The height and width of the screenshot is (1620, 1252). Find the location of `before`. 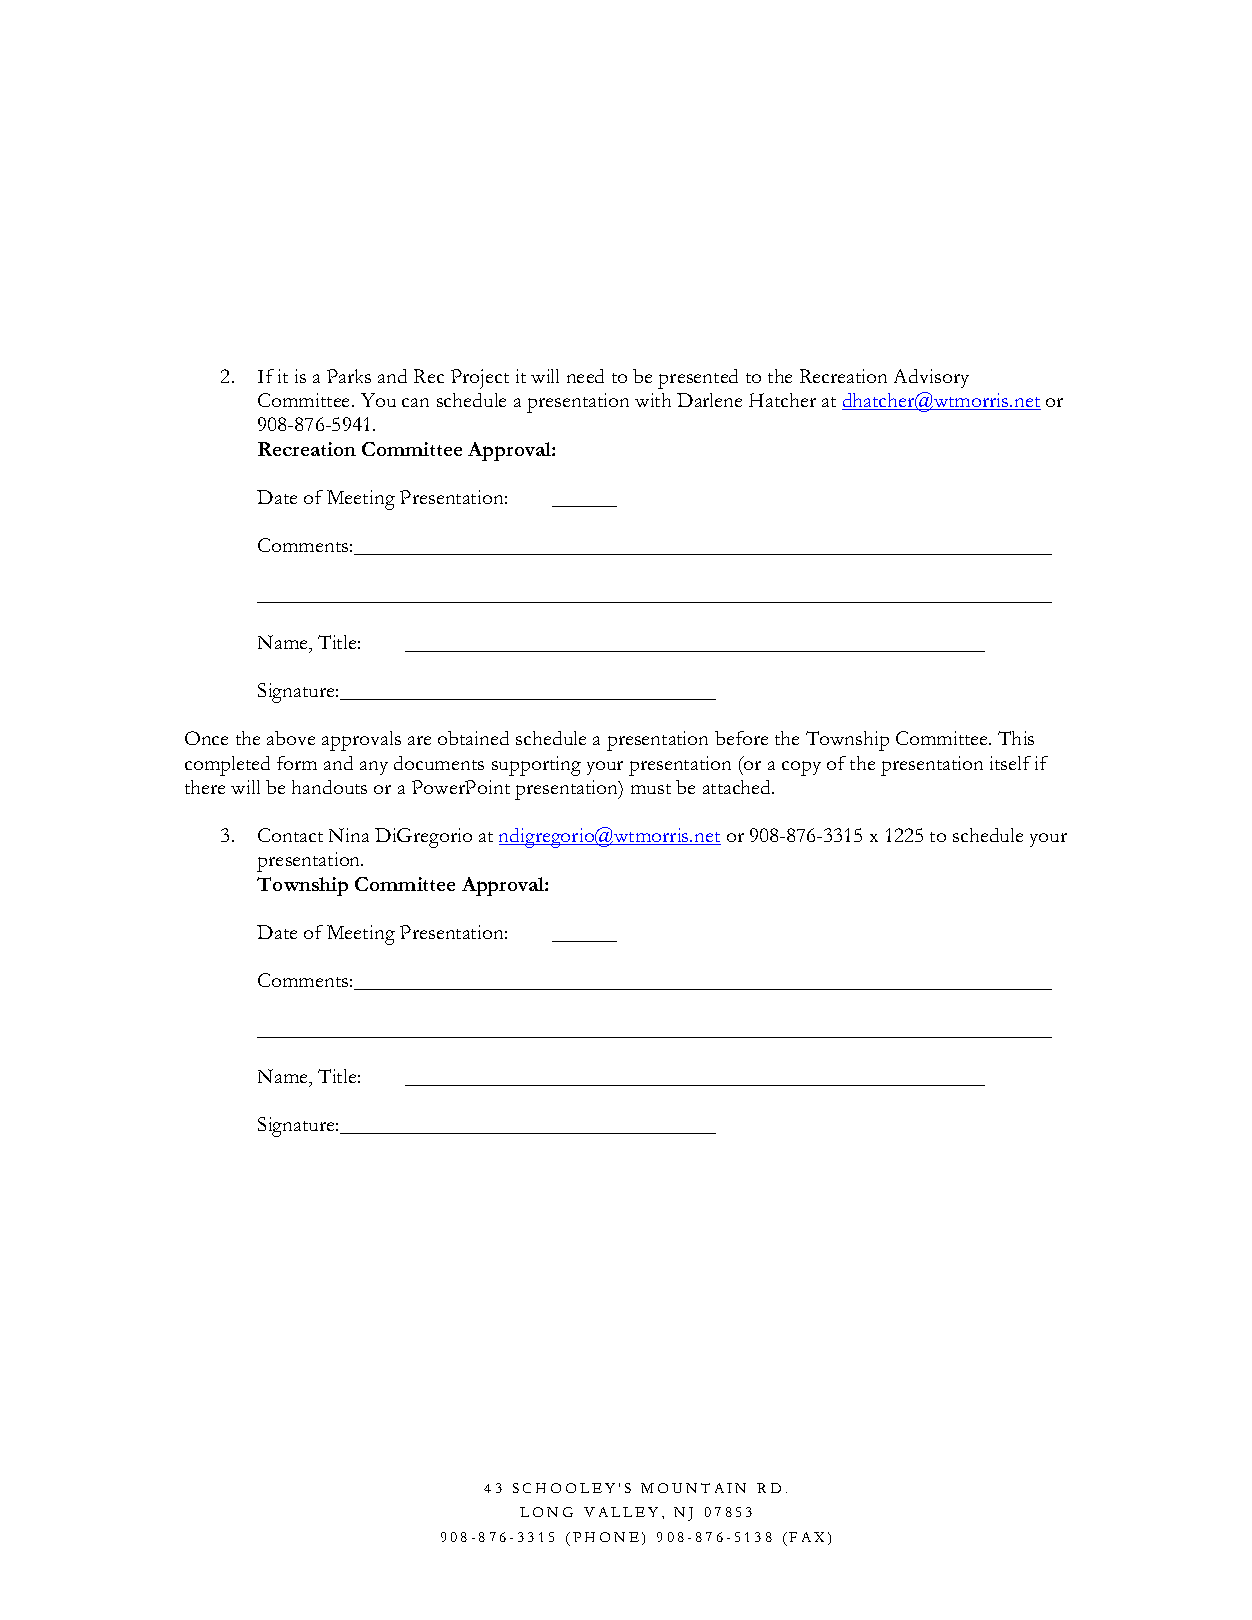

before is located at coordinates (741, 738).
